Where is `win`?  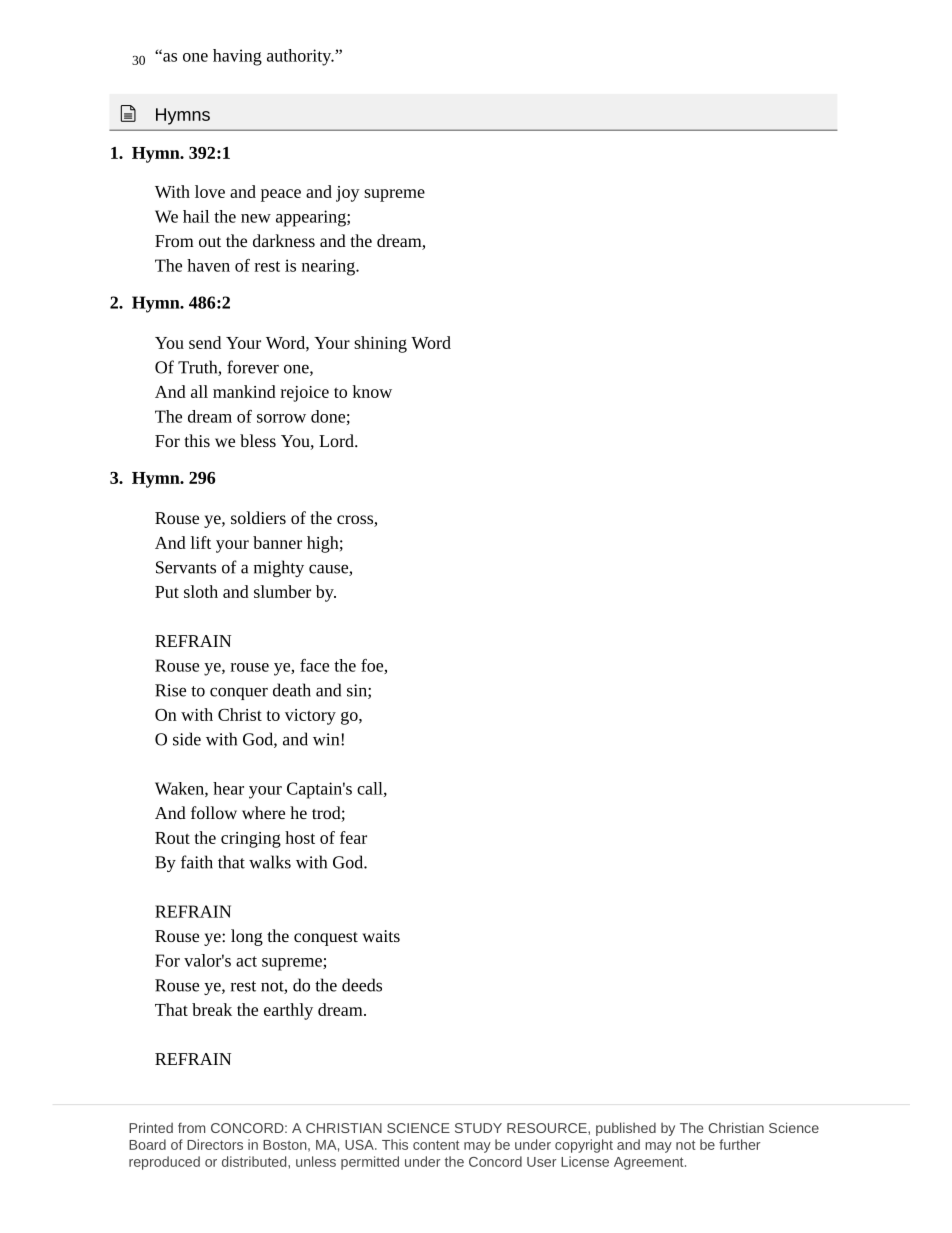 win is located at coordinates (327, 739).
